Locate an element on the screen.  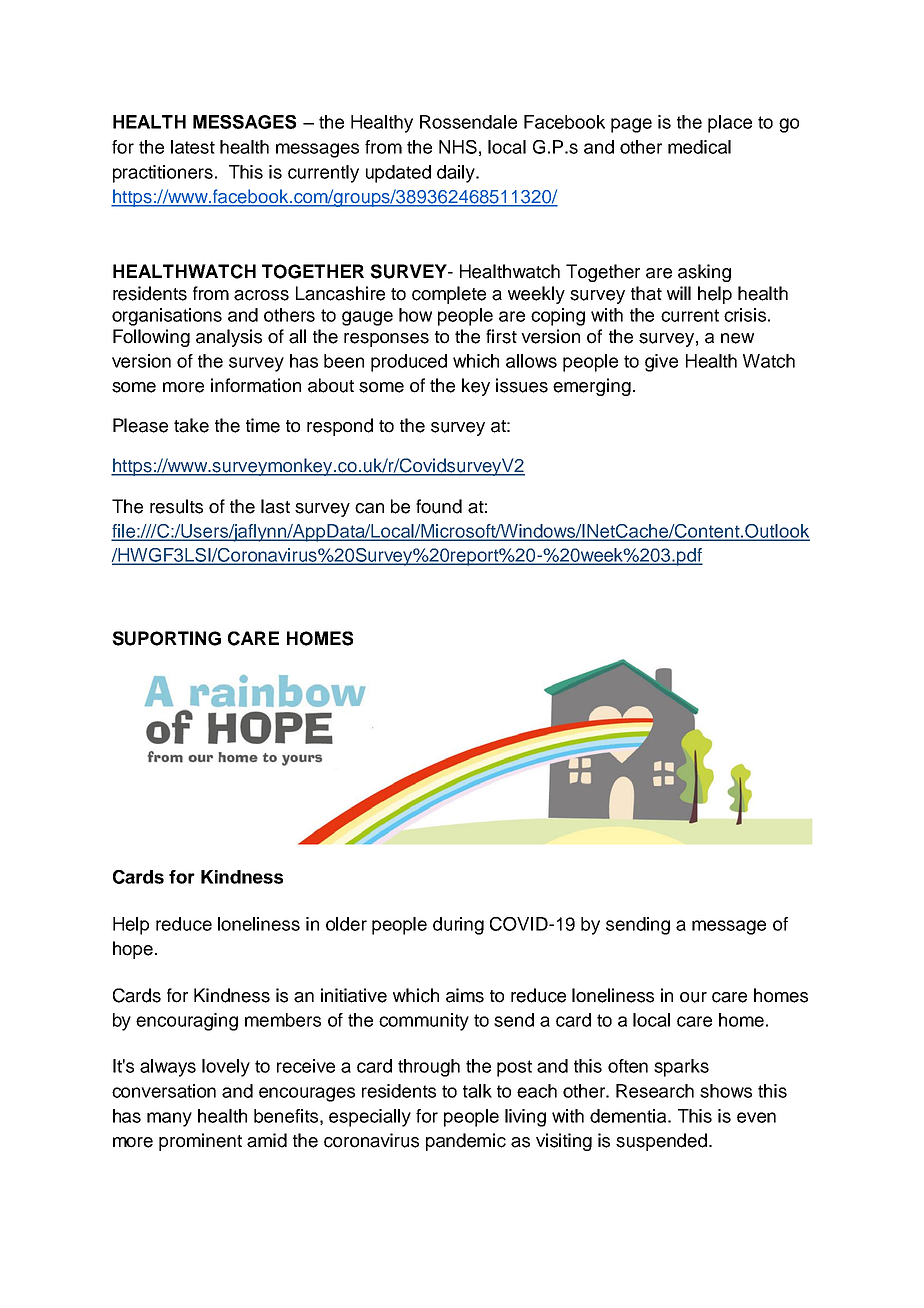
found is located at coordinates (439, 506).
